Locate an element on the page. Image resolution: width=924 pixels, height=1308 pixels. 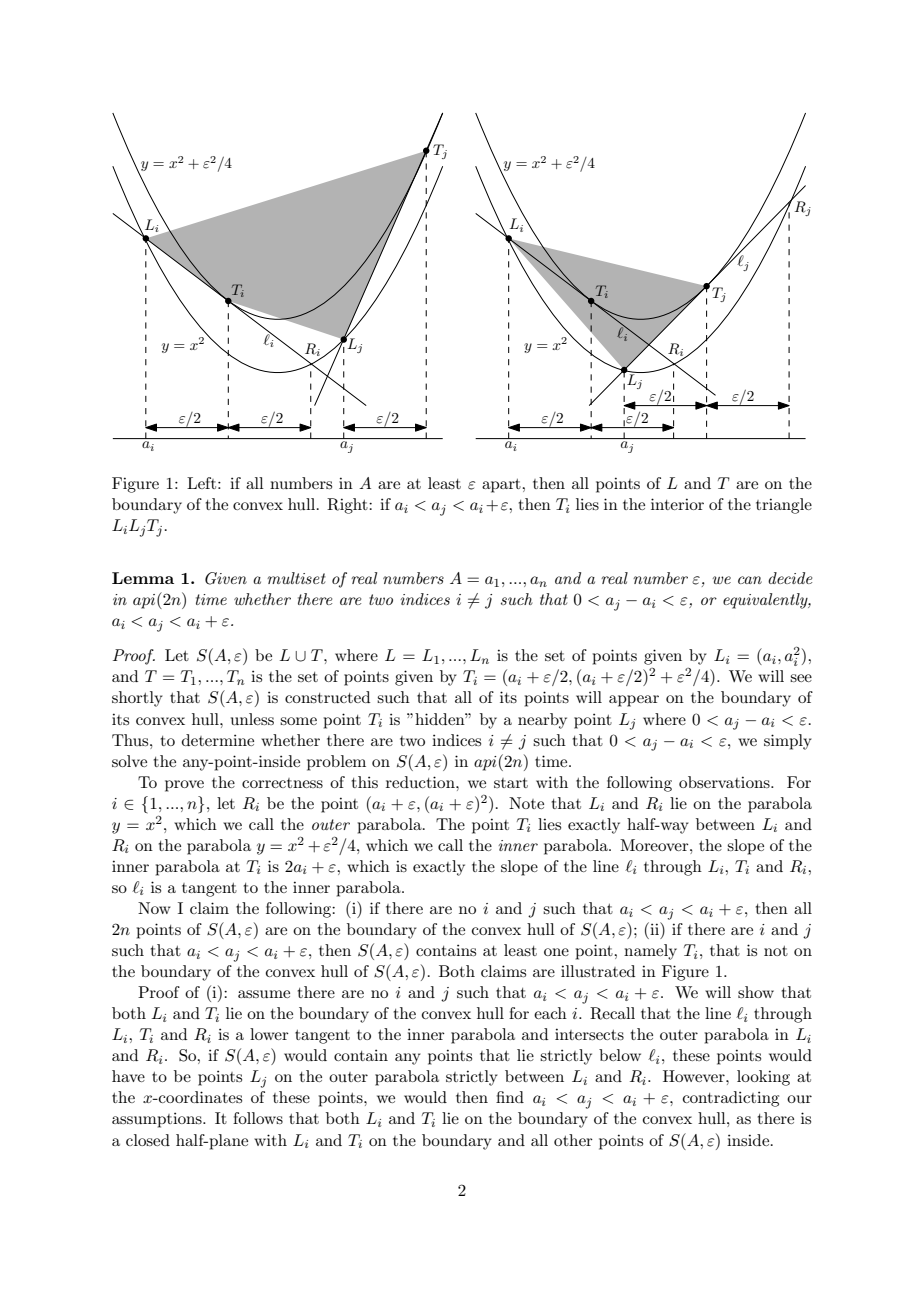
see is located at coordinates (801, 678).
